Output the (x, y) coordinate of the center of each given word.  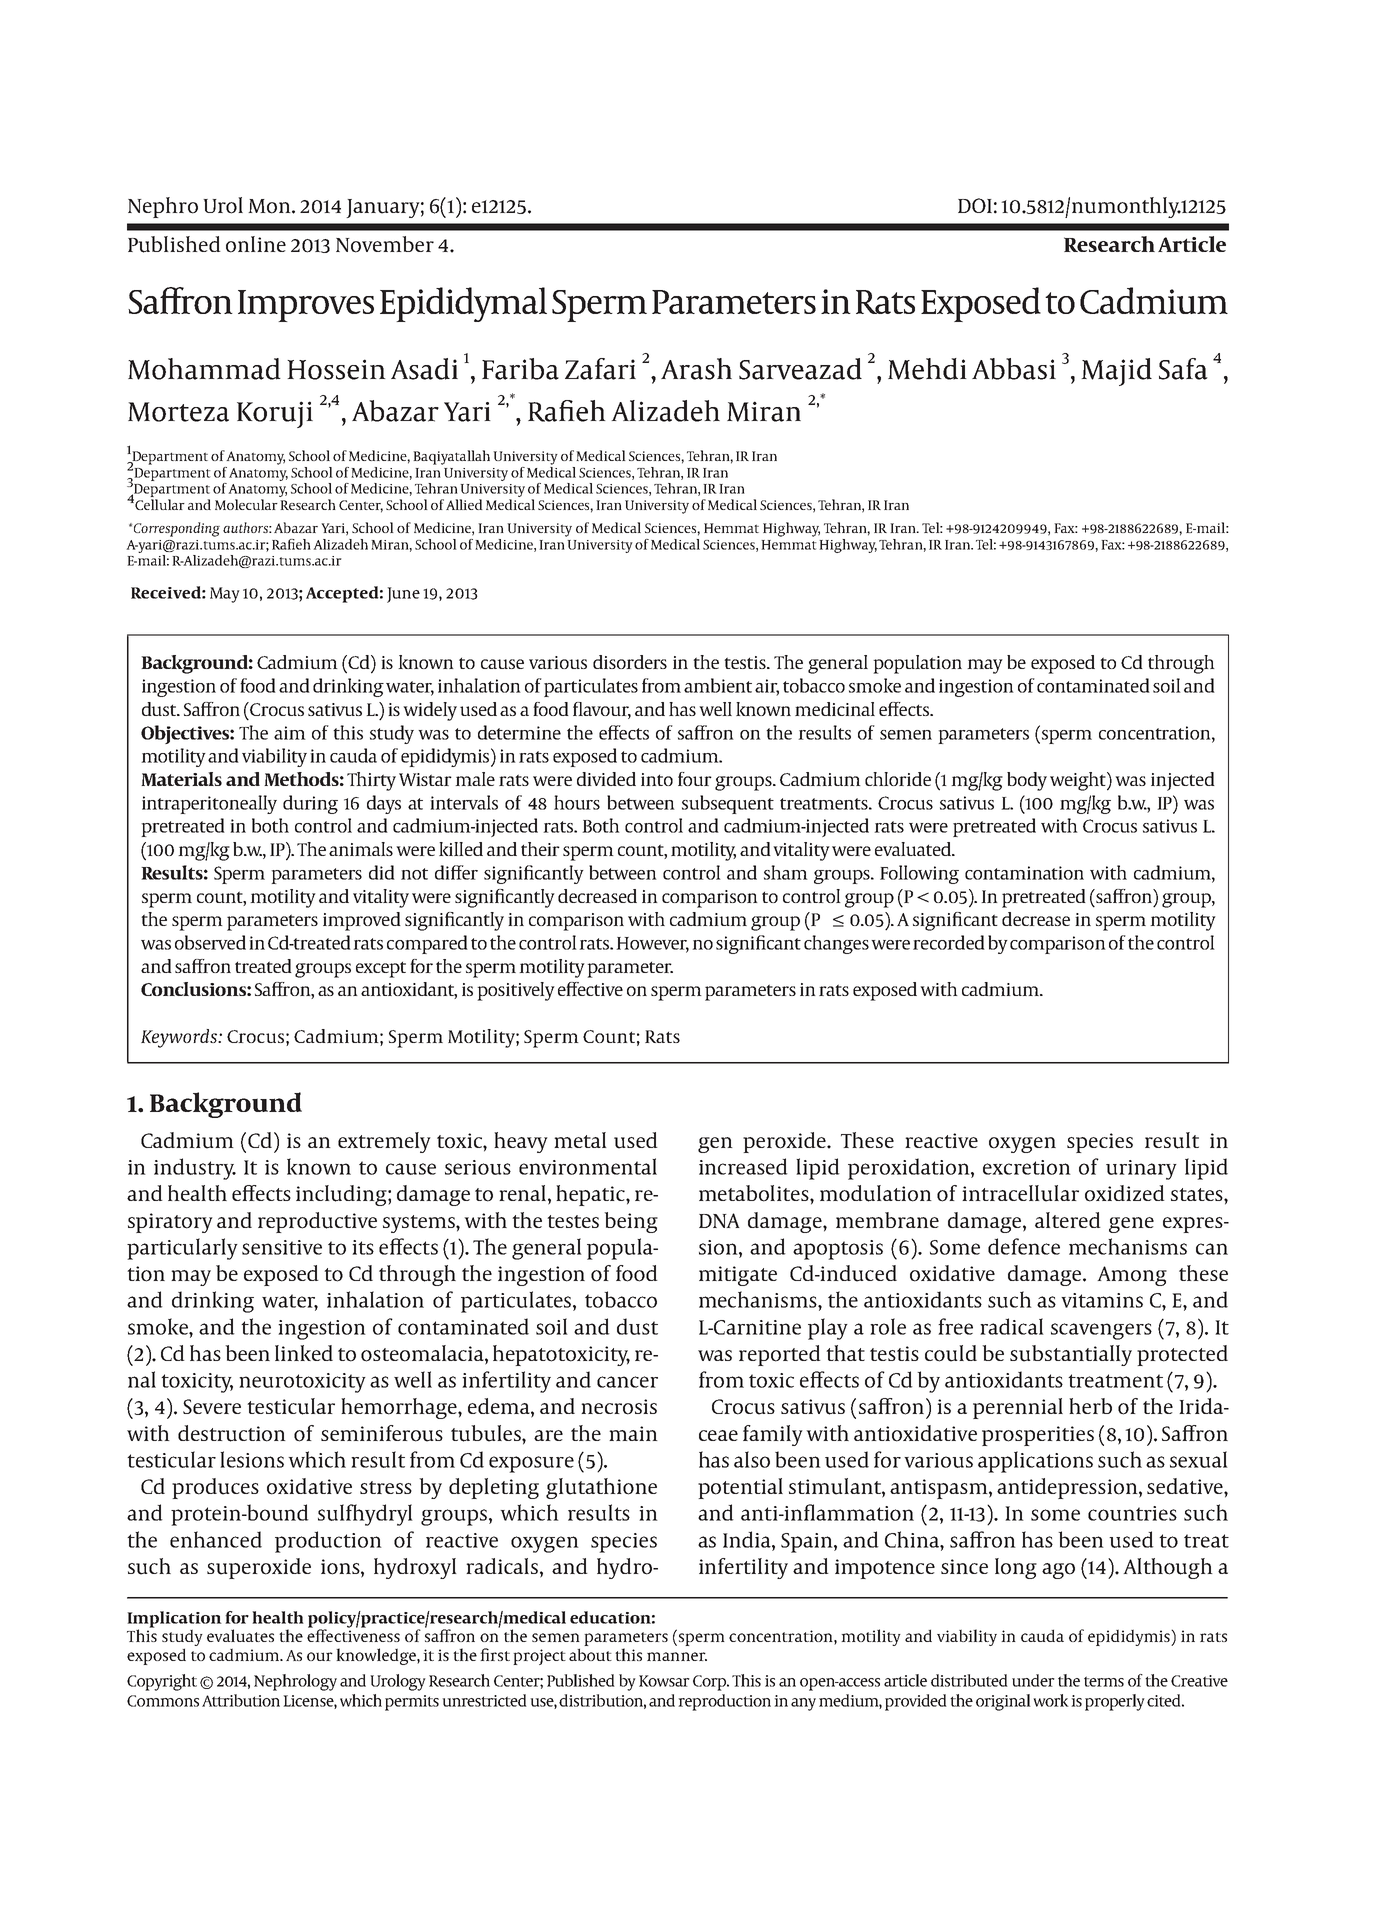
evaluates (240, 1635)
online (256, 244)
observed (210, 942)
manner (677, 1656)
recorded (949, 942)
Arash (696, 369)
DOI (975, 205)
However (652, 944)
